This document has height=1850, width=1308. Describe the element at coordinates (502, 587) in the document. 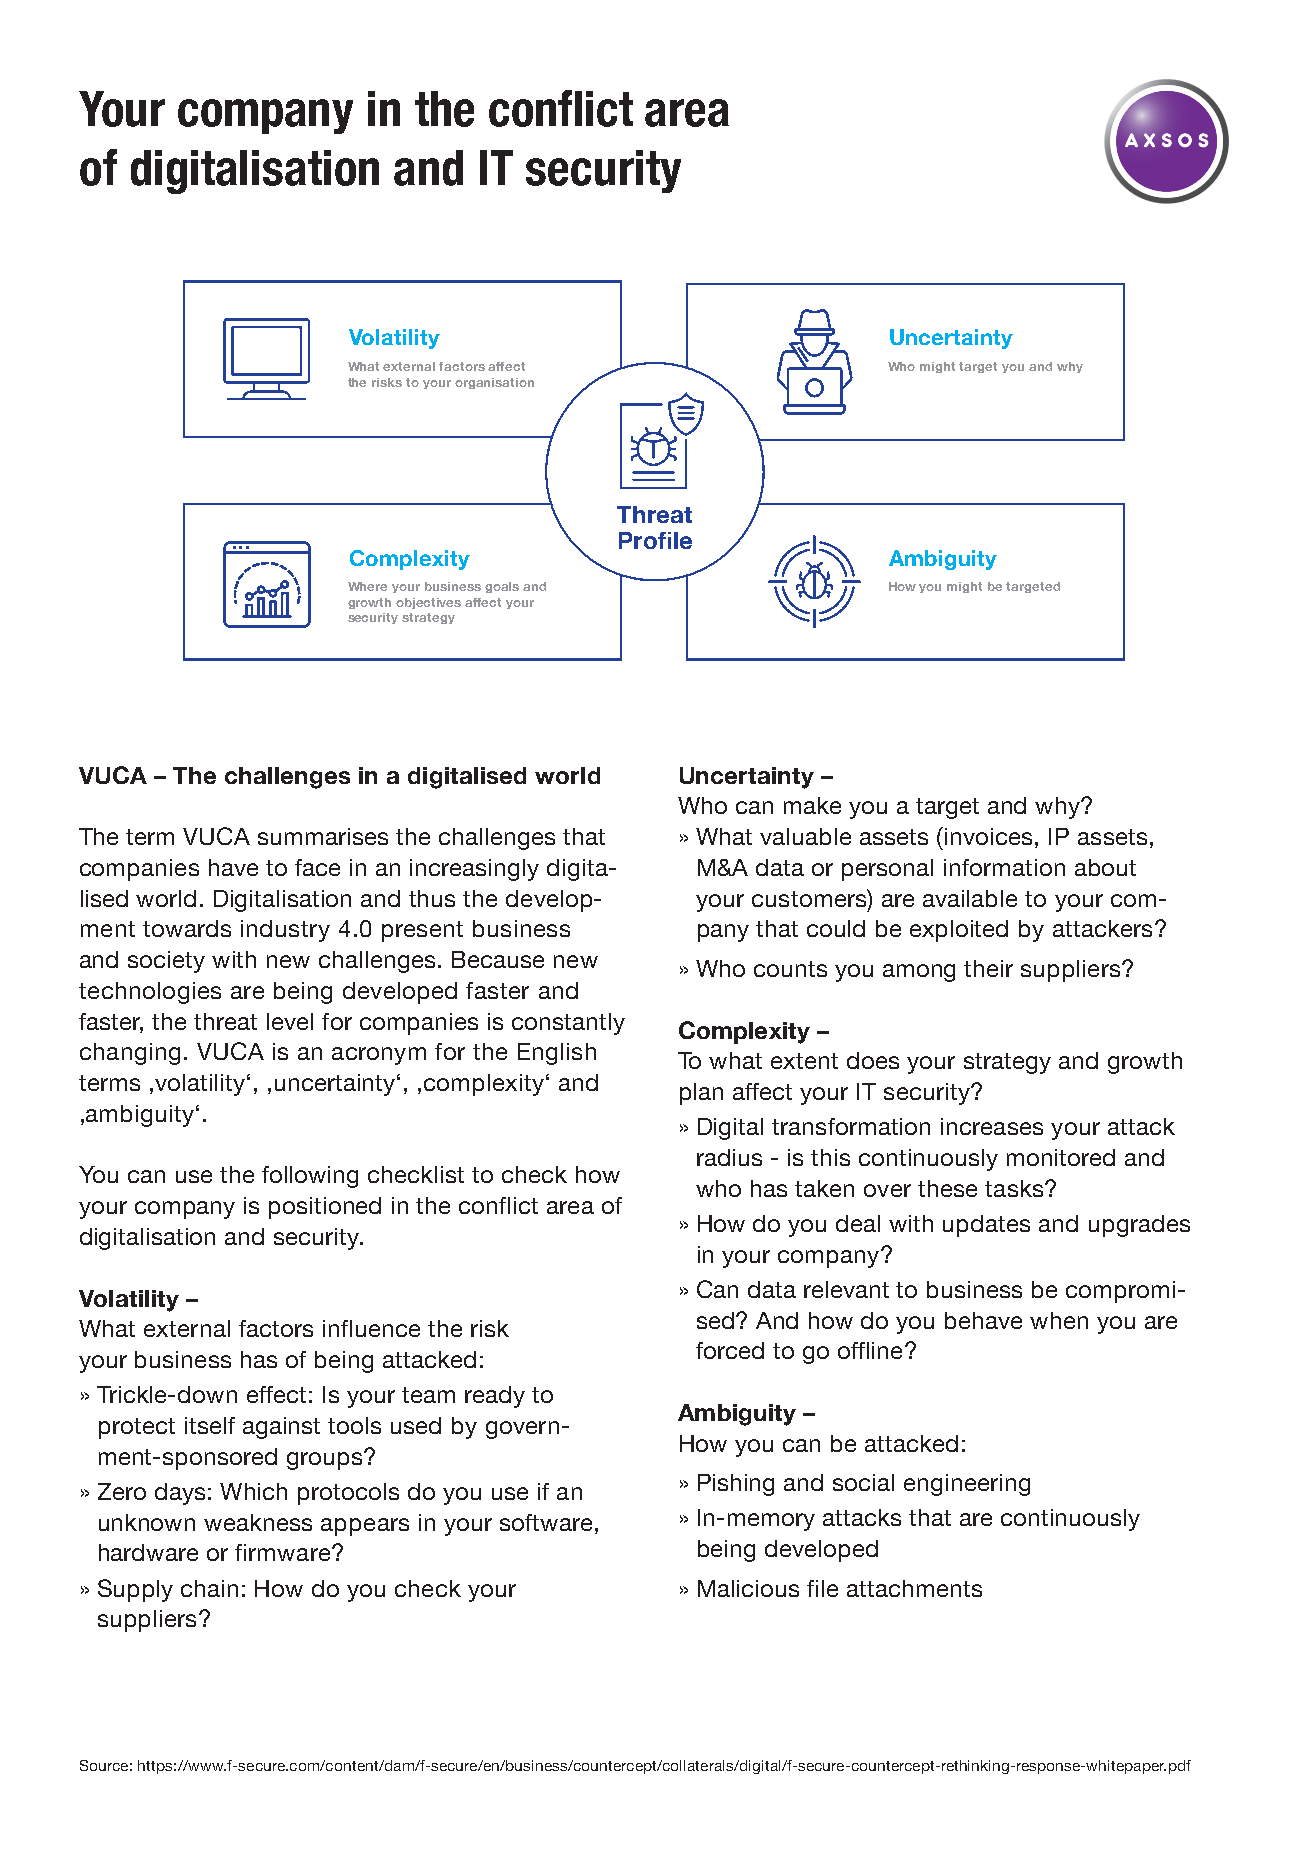

I see `goals` at that location.
